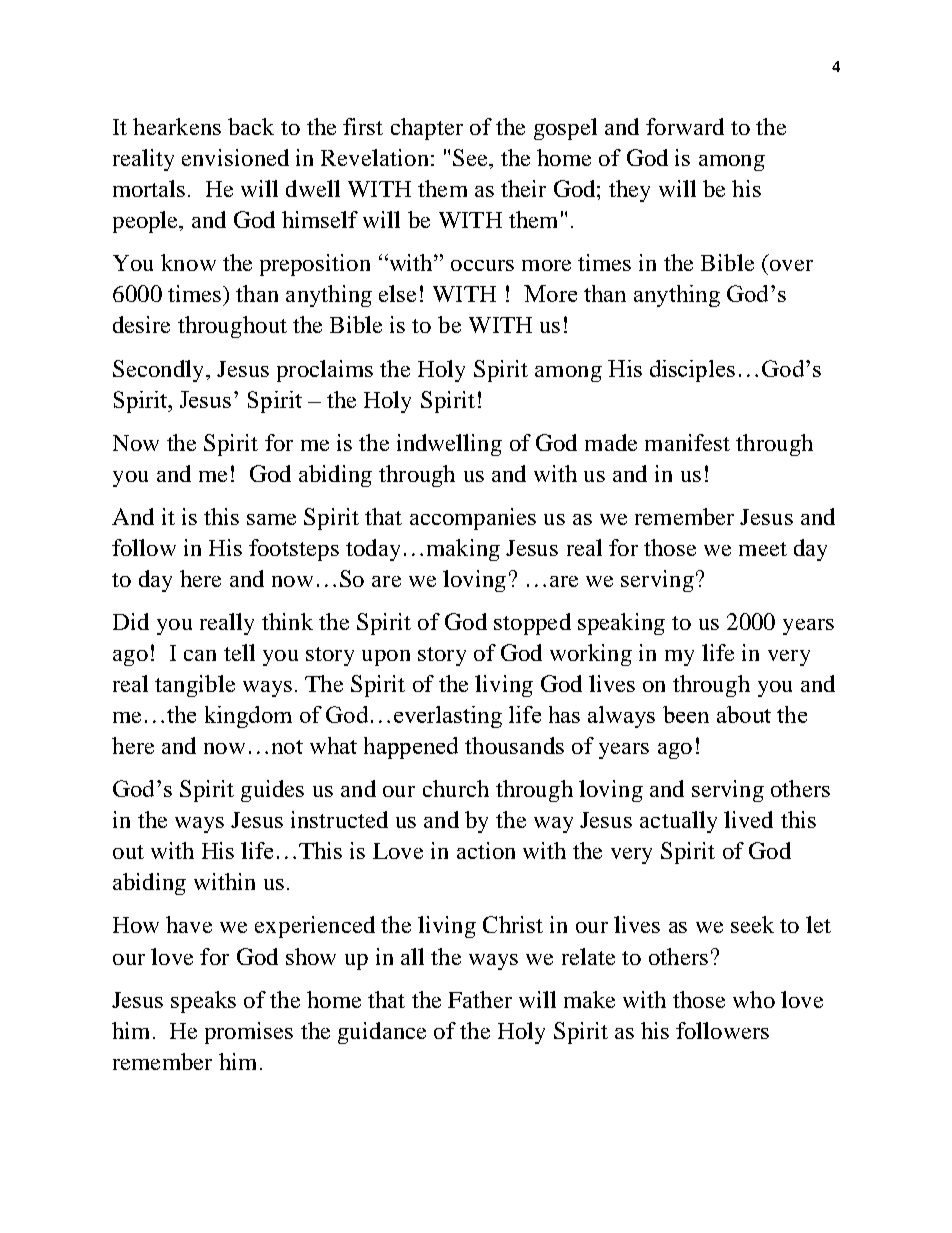 The image size is (952, 1233). I want to click on Father, so click(480, 999).
